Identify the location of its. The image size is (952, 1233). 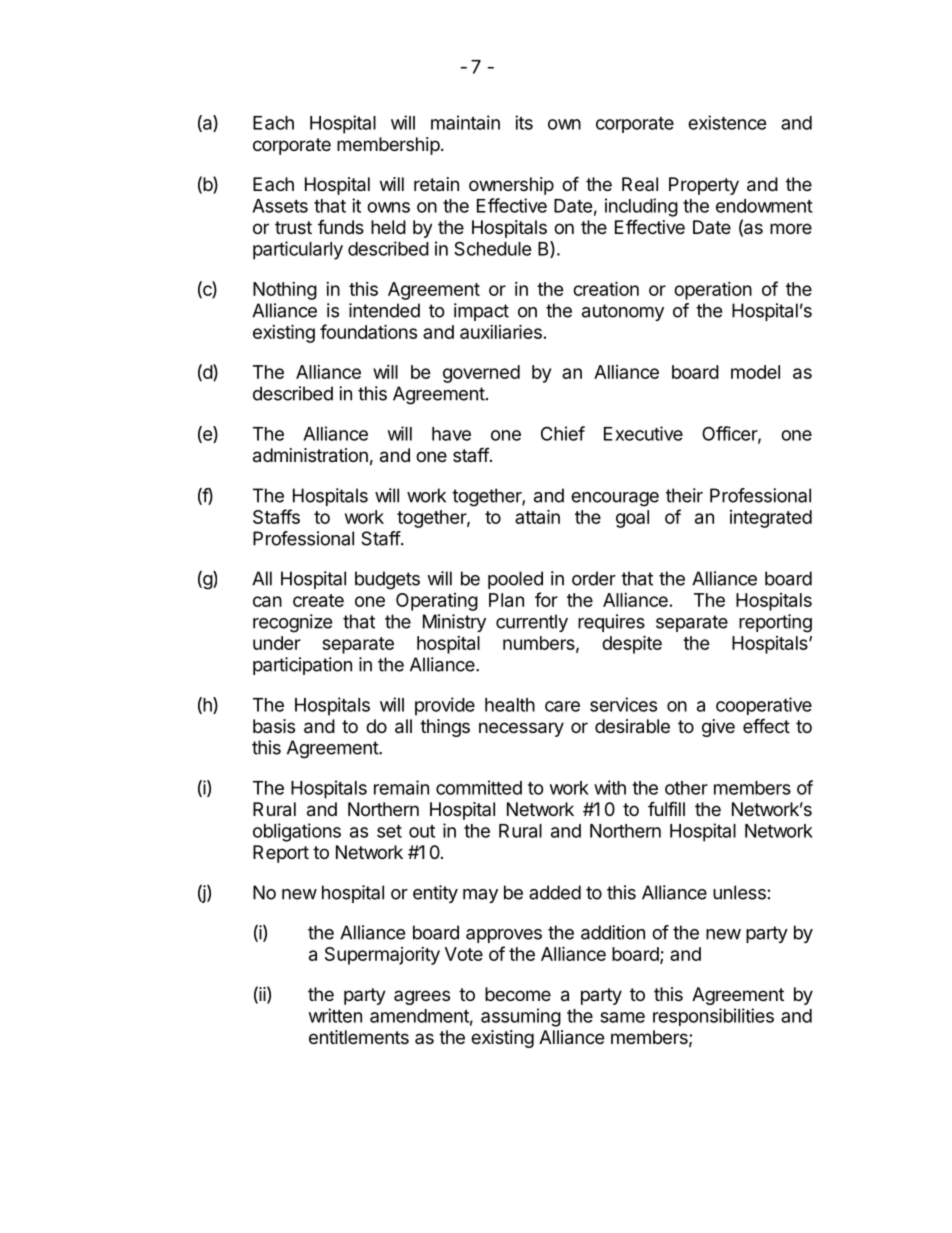
(524, 122).
